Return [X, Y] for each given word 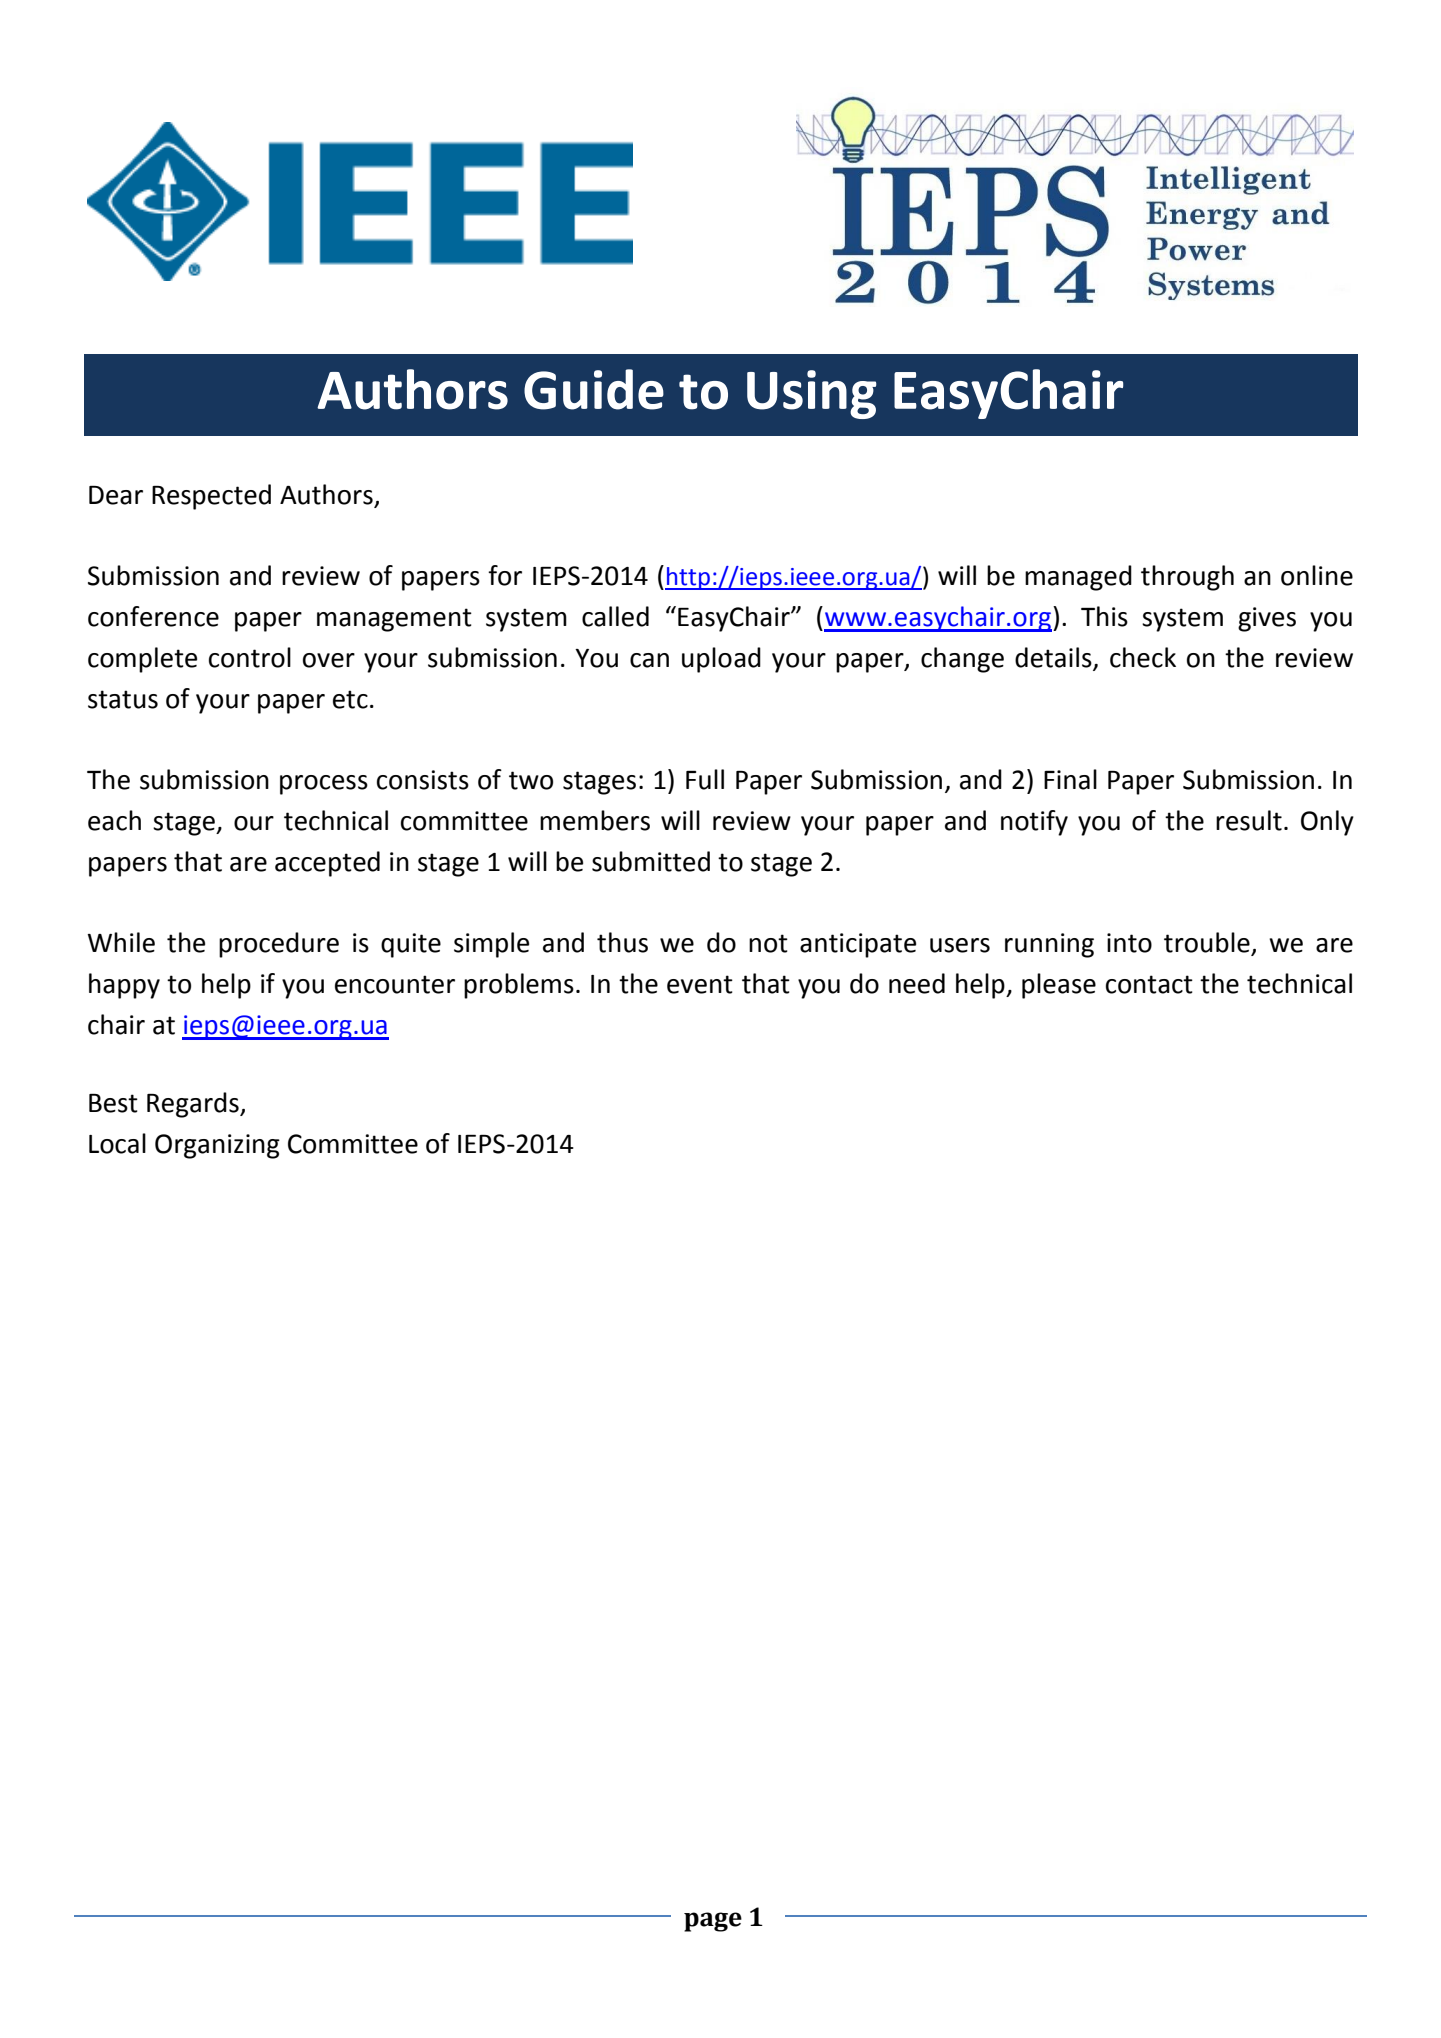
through [1187, 578]
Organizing [217, 1146]
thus [622, 942]
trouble [1208, 943]
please [1059, 986]
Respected [211, 497]
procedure [279, 945]
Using [812, 394]
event [700, 984]
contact [1149, 984]
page [713, 1922]
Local [117, 1143]
